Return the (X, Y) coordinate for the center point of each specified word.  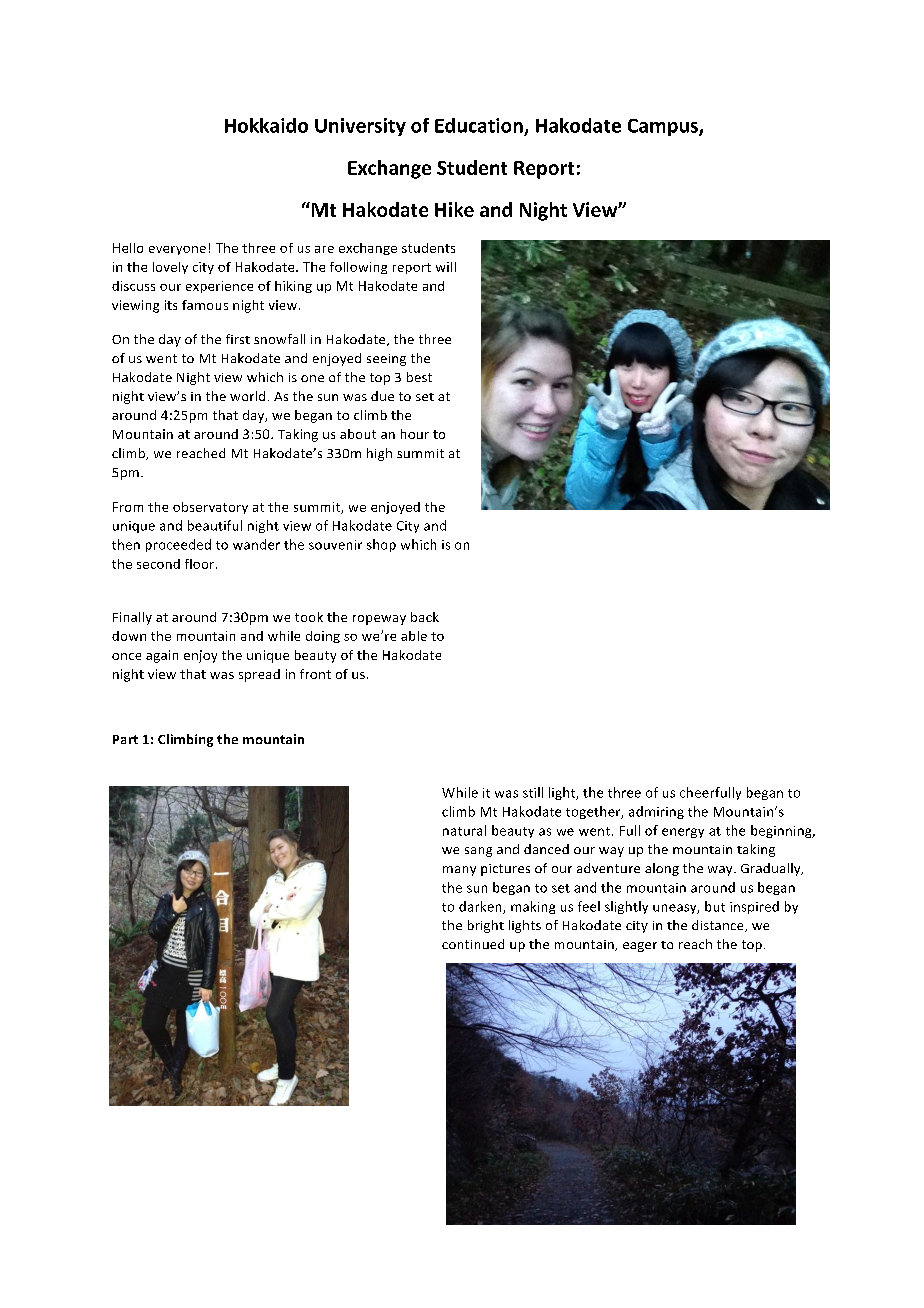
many (459, 871)
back (425, 617)
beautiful (215, 525)
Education (479, 125)
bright (486, 926)
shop (381, 545)
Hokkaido (266, 125)
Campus (664, 127)
